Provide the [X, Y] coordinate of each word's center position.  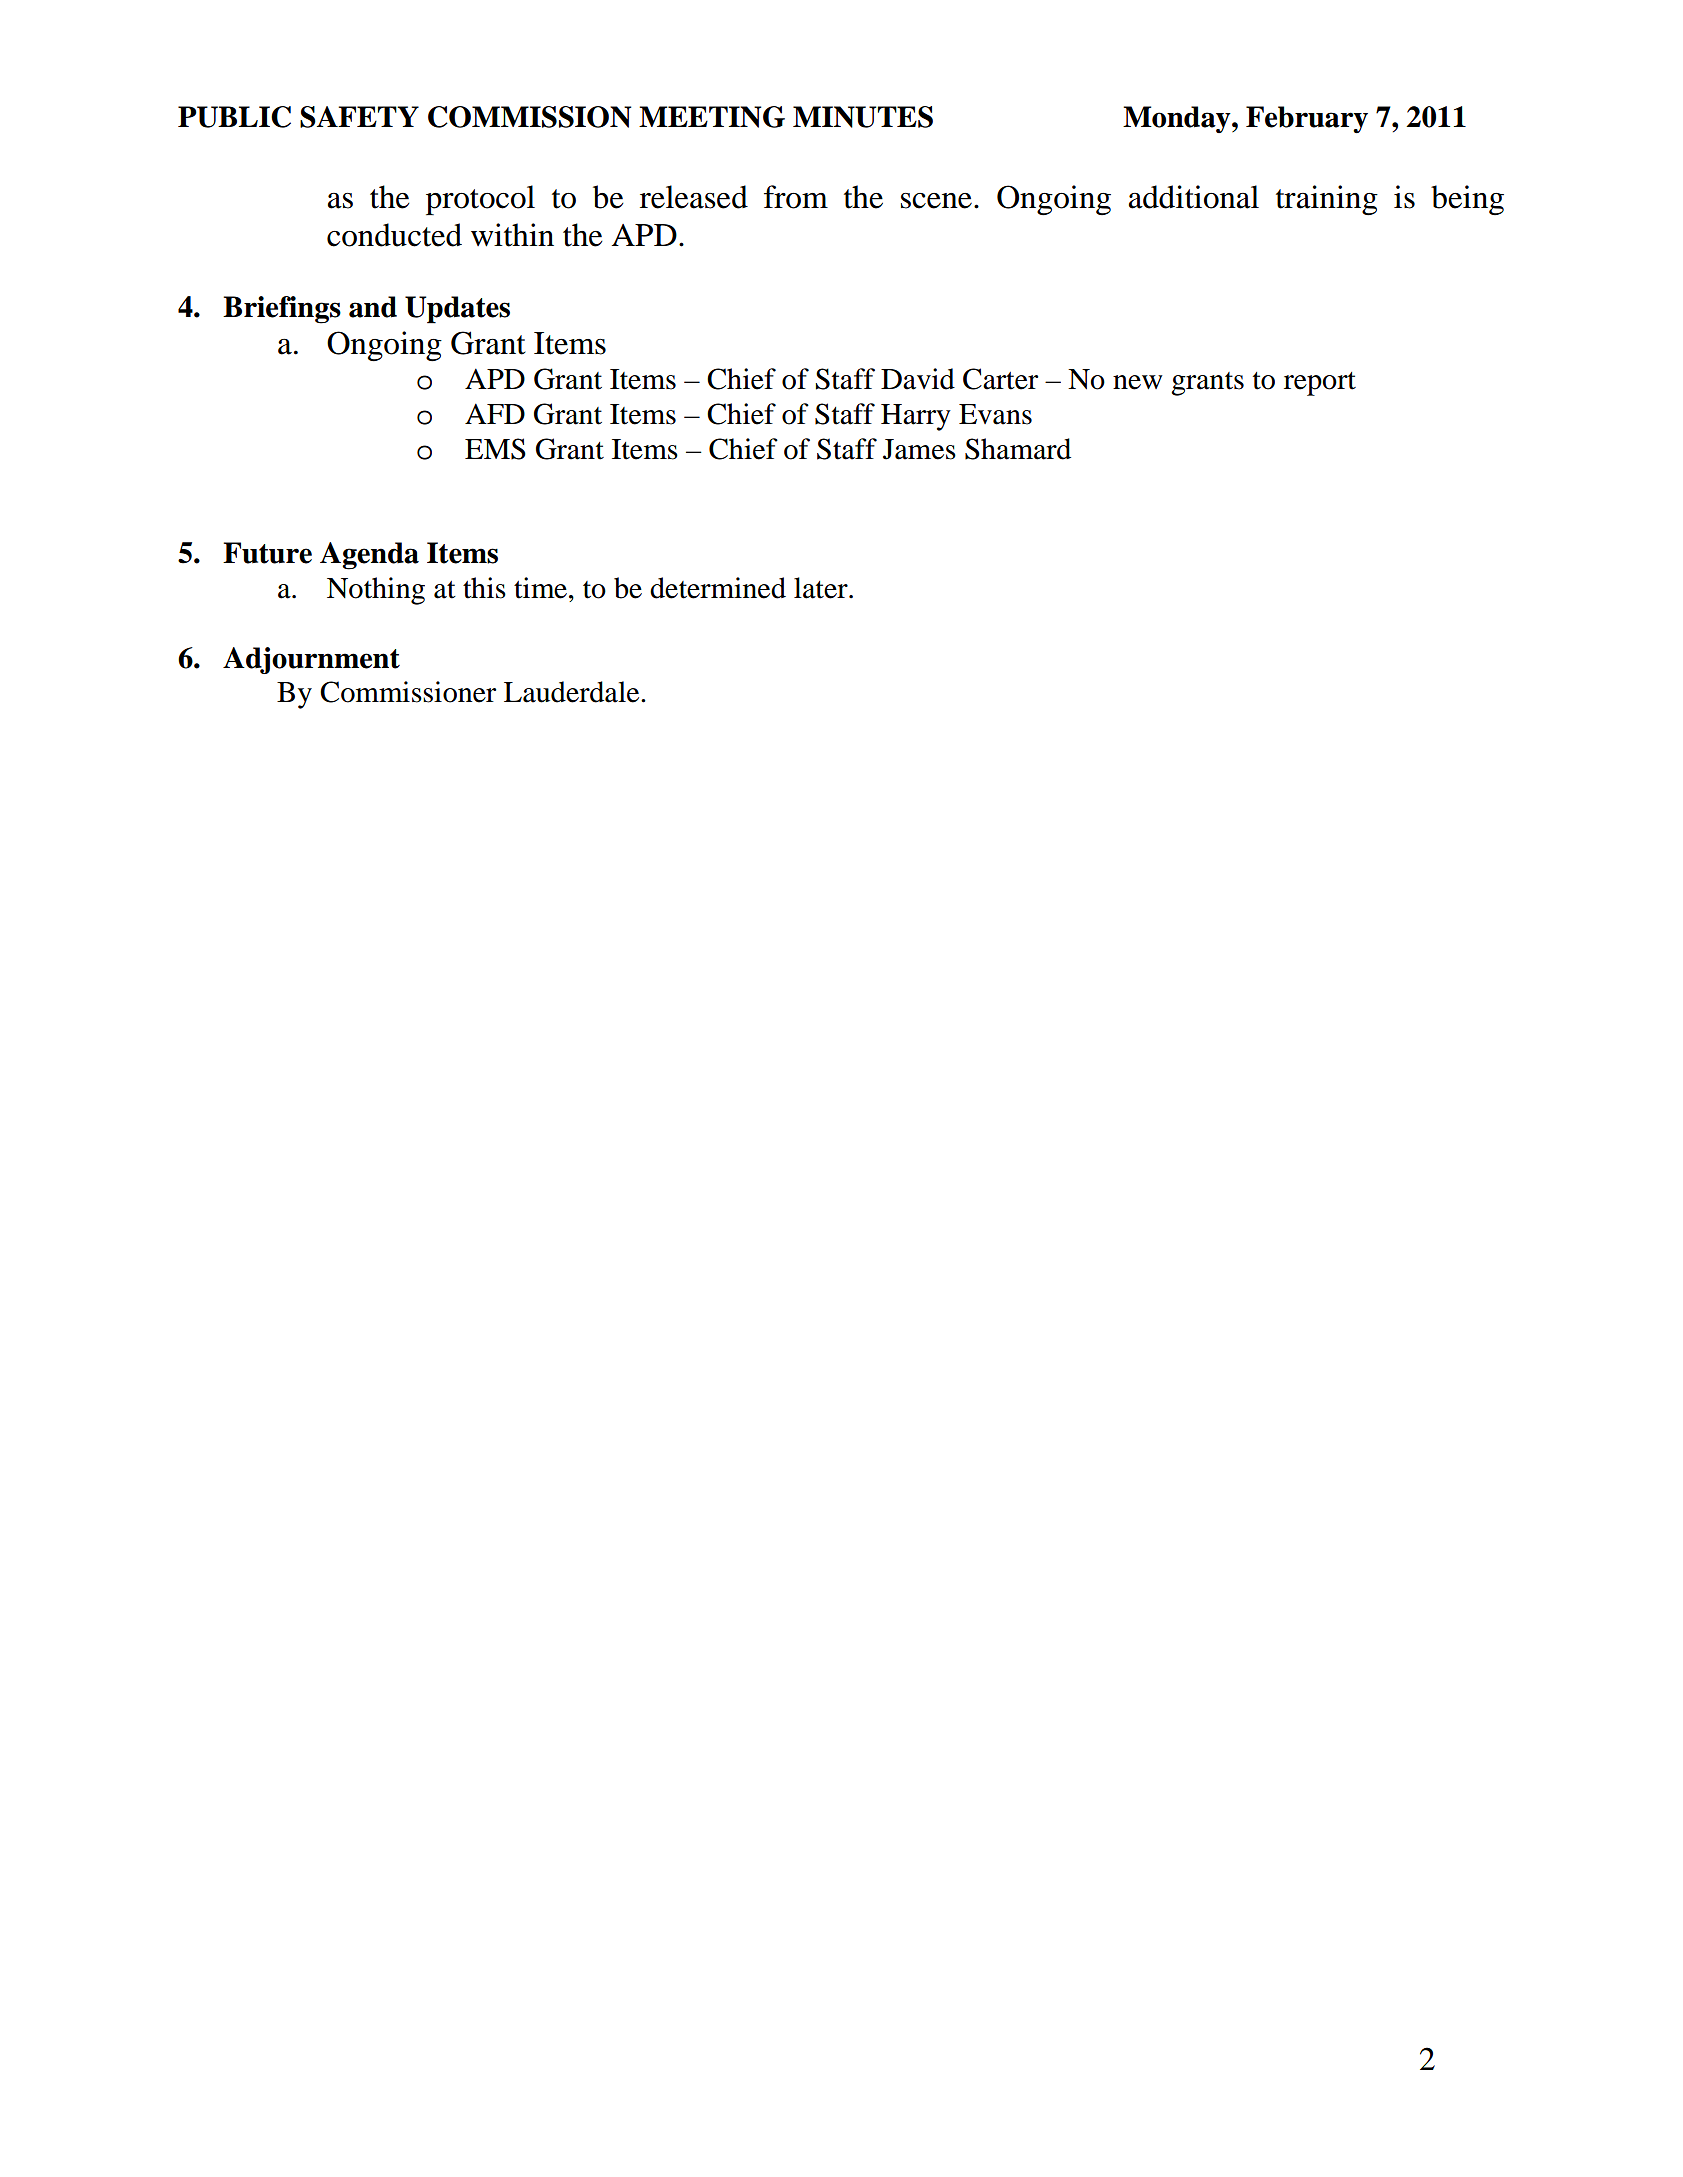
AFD [495, 413]
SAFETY [359, 117]
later [822, 588]
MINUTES [863, 117]
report [1320, 384]
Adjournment [311, 660]
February [1307, 119]
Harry [916, 417]
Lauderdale [573, 692]
